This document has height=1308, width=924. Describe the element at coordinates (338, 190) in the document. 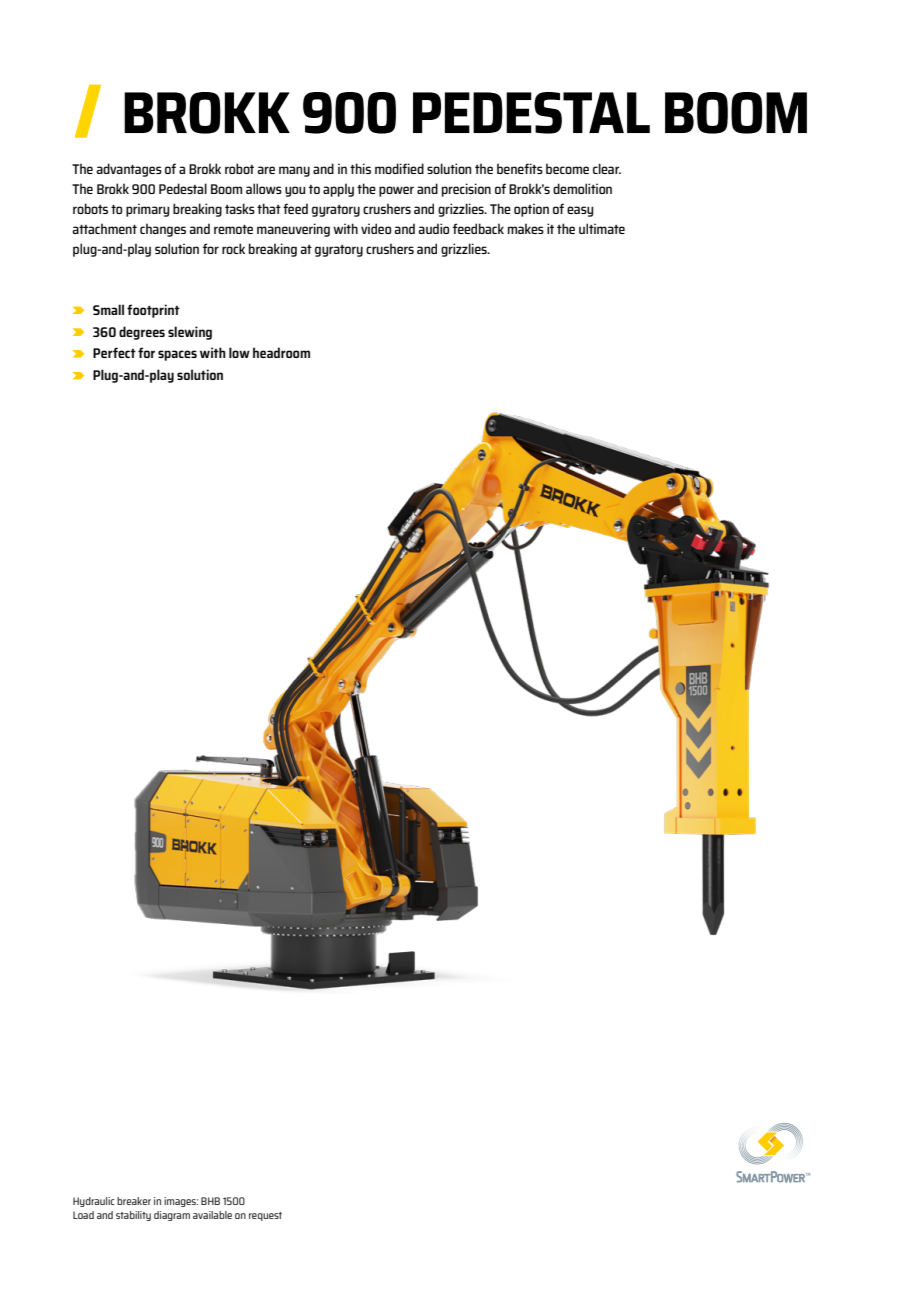

I see `apply` at that location.
